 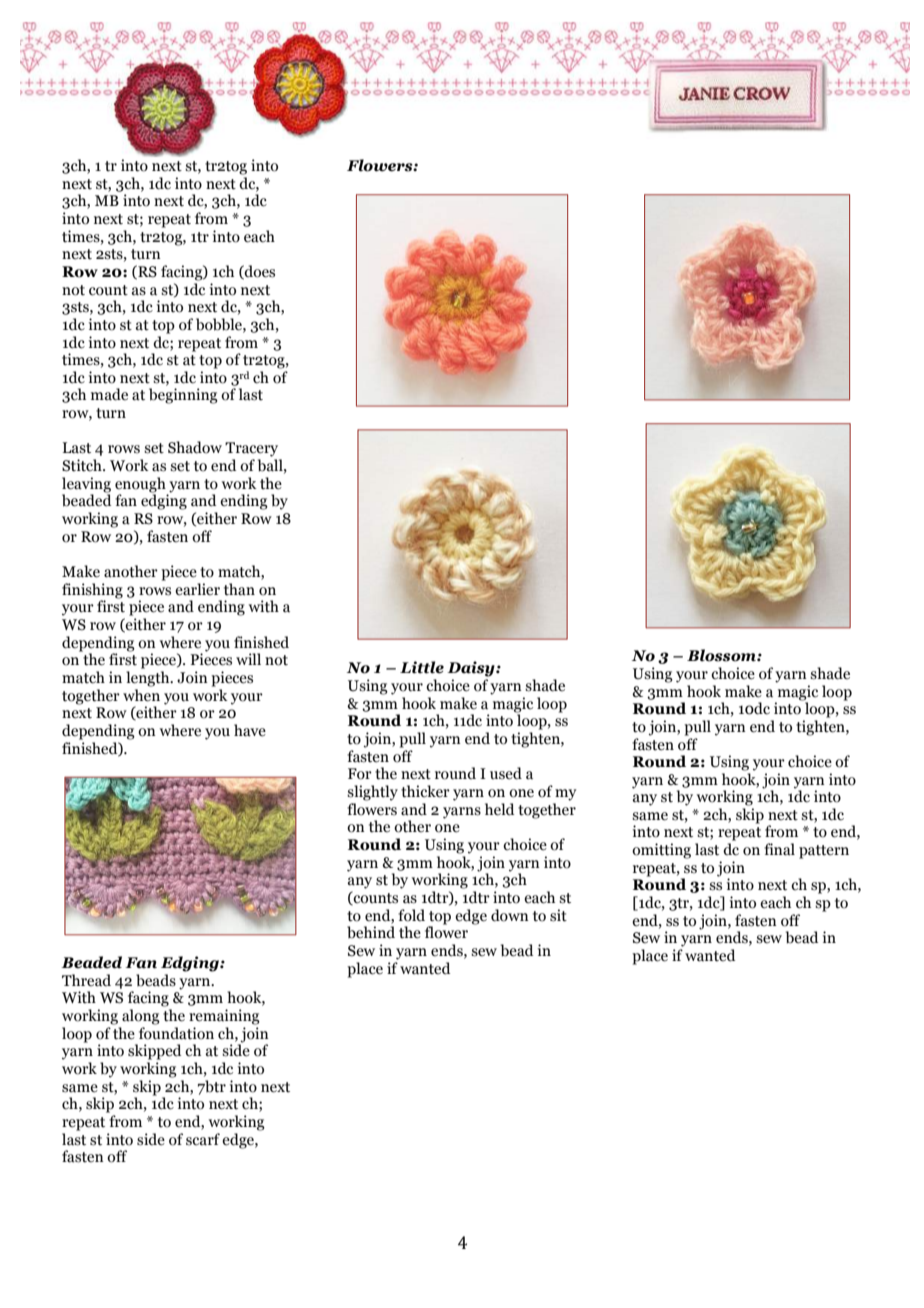 What do you see at coordinates (197, 589) in the screenshot?
I see `earlier` at bounding box center [197, 589].
